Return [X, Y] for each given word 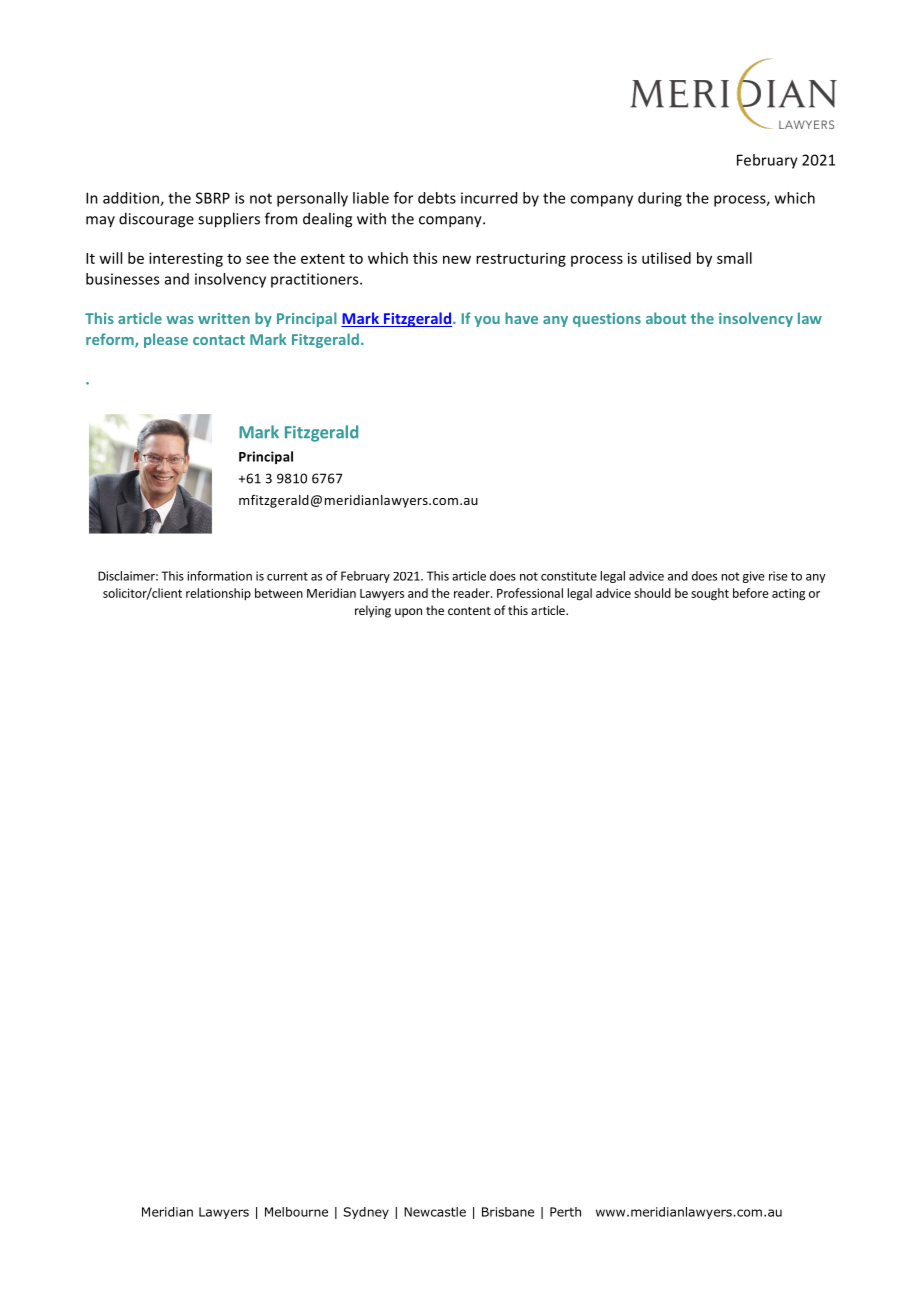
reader [473, 593]
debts [437, 198]
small [734, 258]
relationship [218, 594]
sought [710, 594]
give [754, 577]
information [219, 576]
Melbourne [296, 1212]
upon [408, 613]
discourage [156, 220]
